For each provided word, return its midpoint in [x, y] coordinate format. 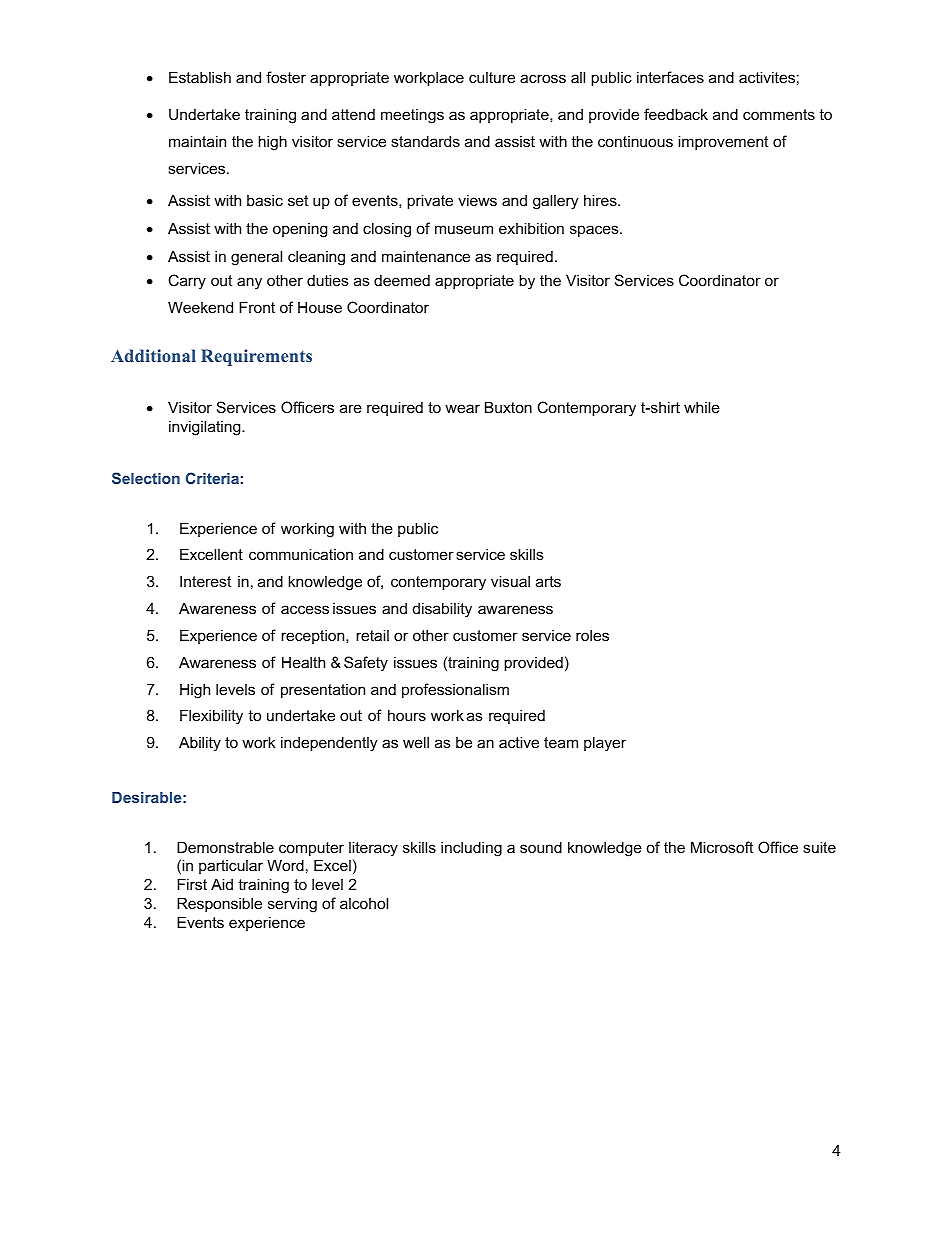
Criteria [212, 478]
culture [492, 77]
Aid [222, 884]
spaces [595, 231]
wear [462, 408]
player [605, 744]
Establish [200, 77]
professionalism [455, 690]
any [249, 283]
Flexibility [211, 717]
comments [779, 114]
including [471, 849]
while [702, 407]
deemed [402, 280]
